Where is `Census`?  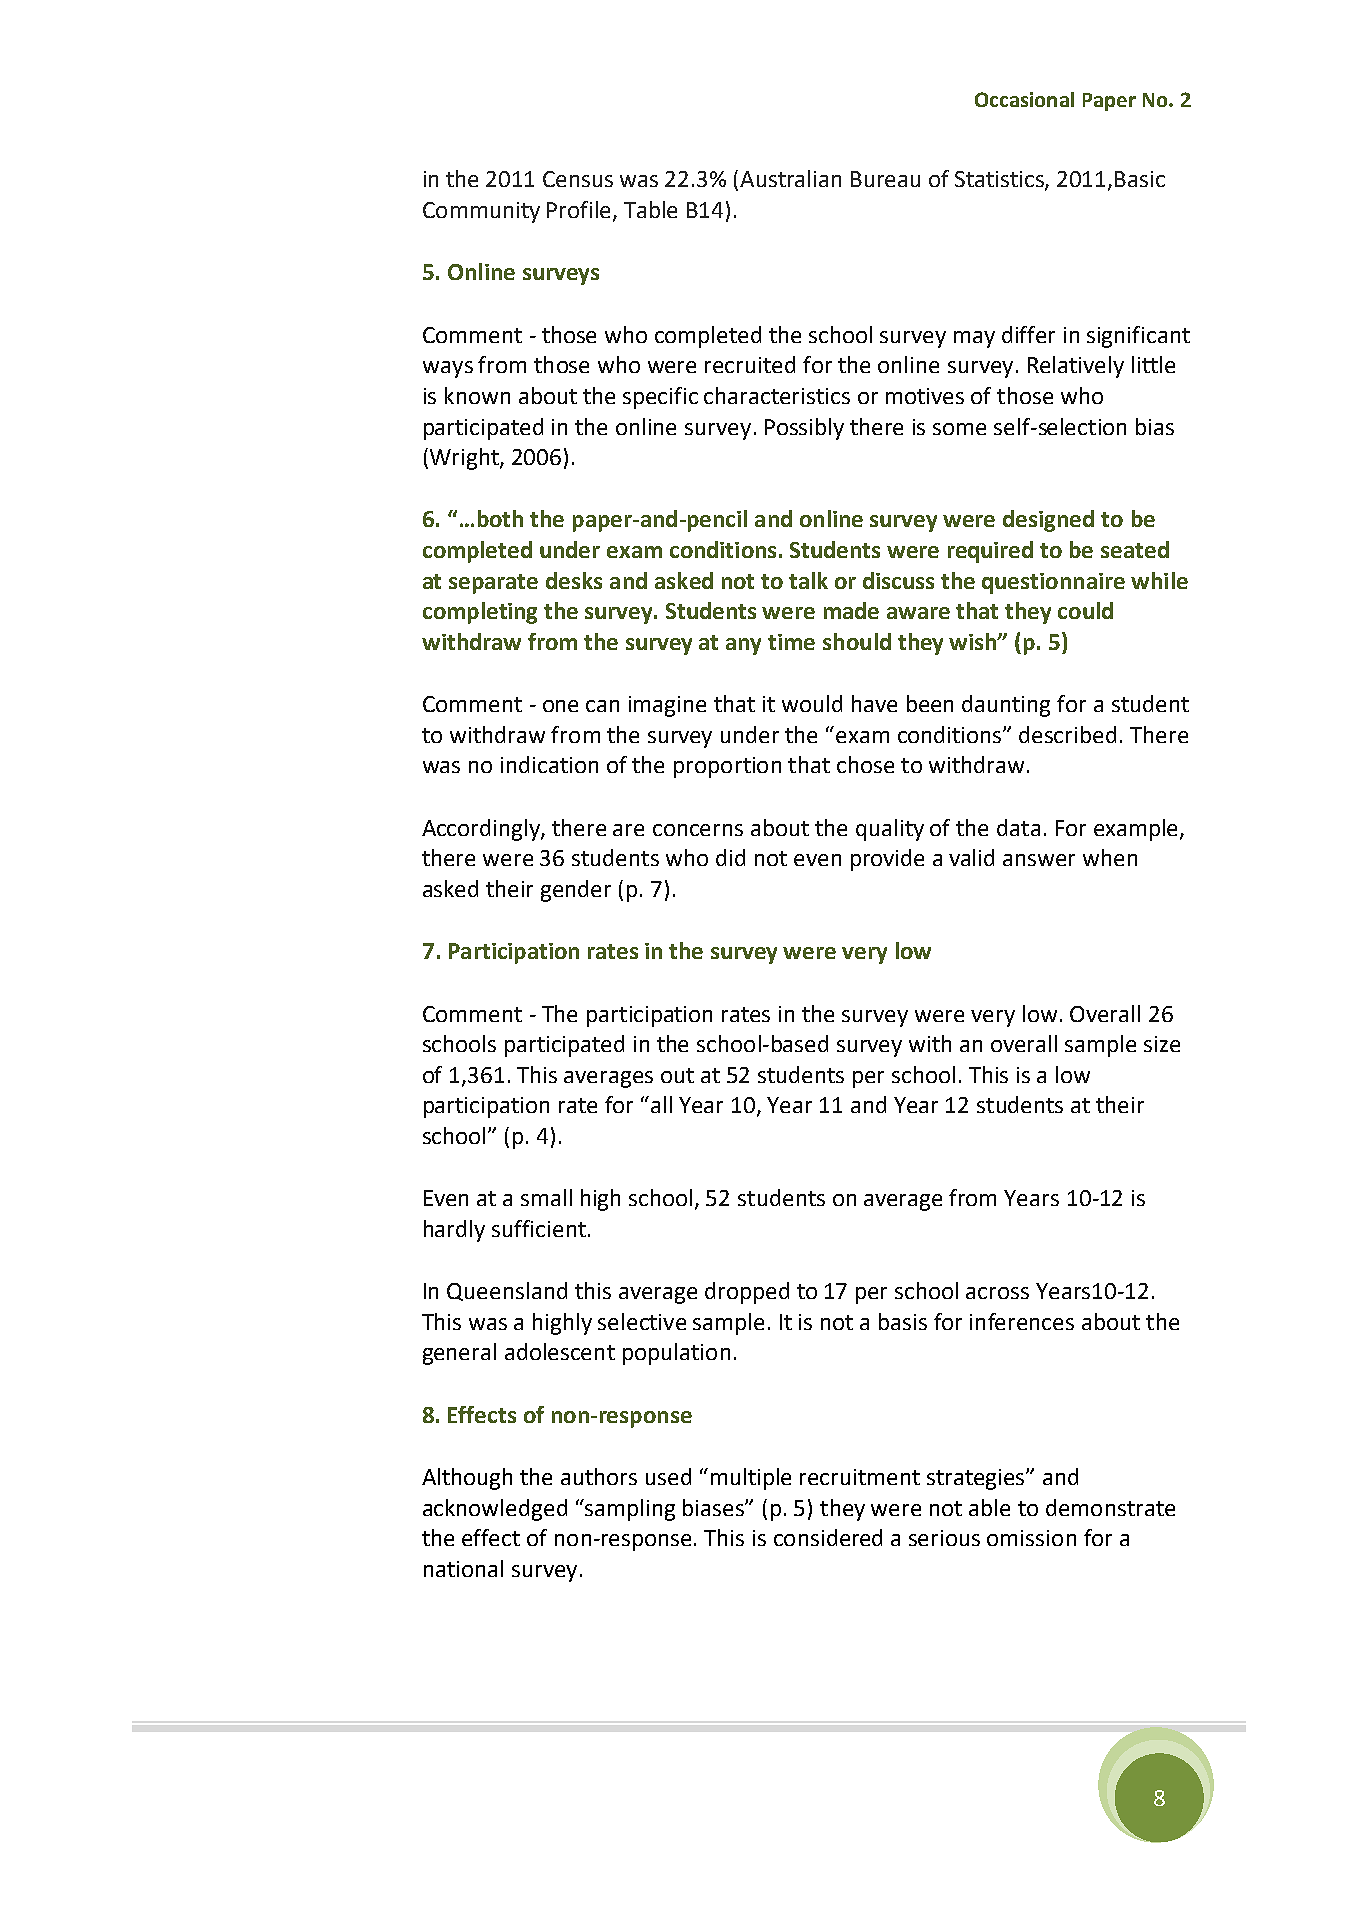
Census is located at coordinates (578, 179).
